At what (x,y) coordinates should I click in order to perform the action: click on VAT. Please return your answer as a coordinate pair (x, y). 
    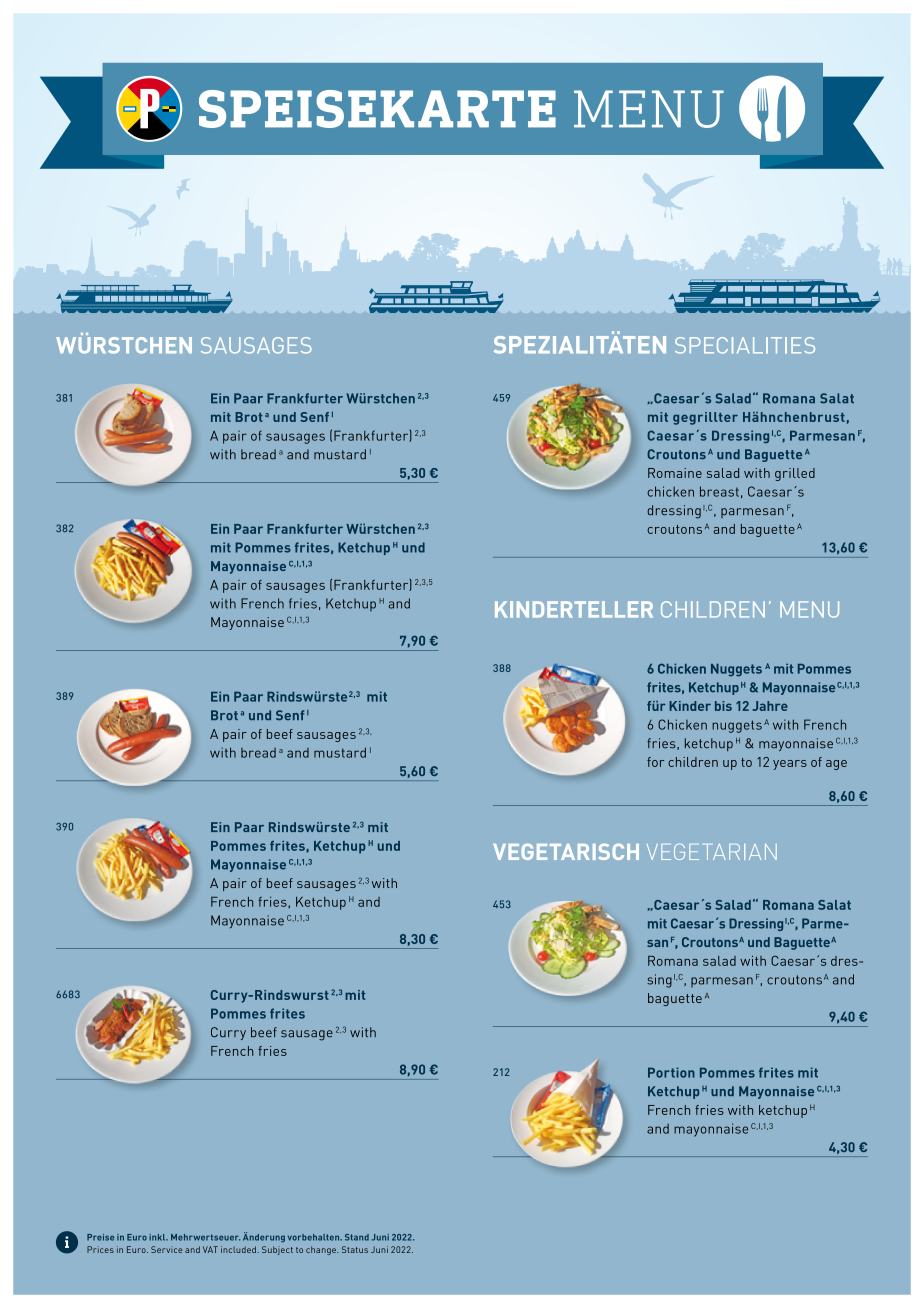
    Looking at the image, I should click on (210, 1249).
